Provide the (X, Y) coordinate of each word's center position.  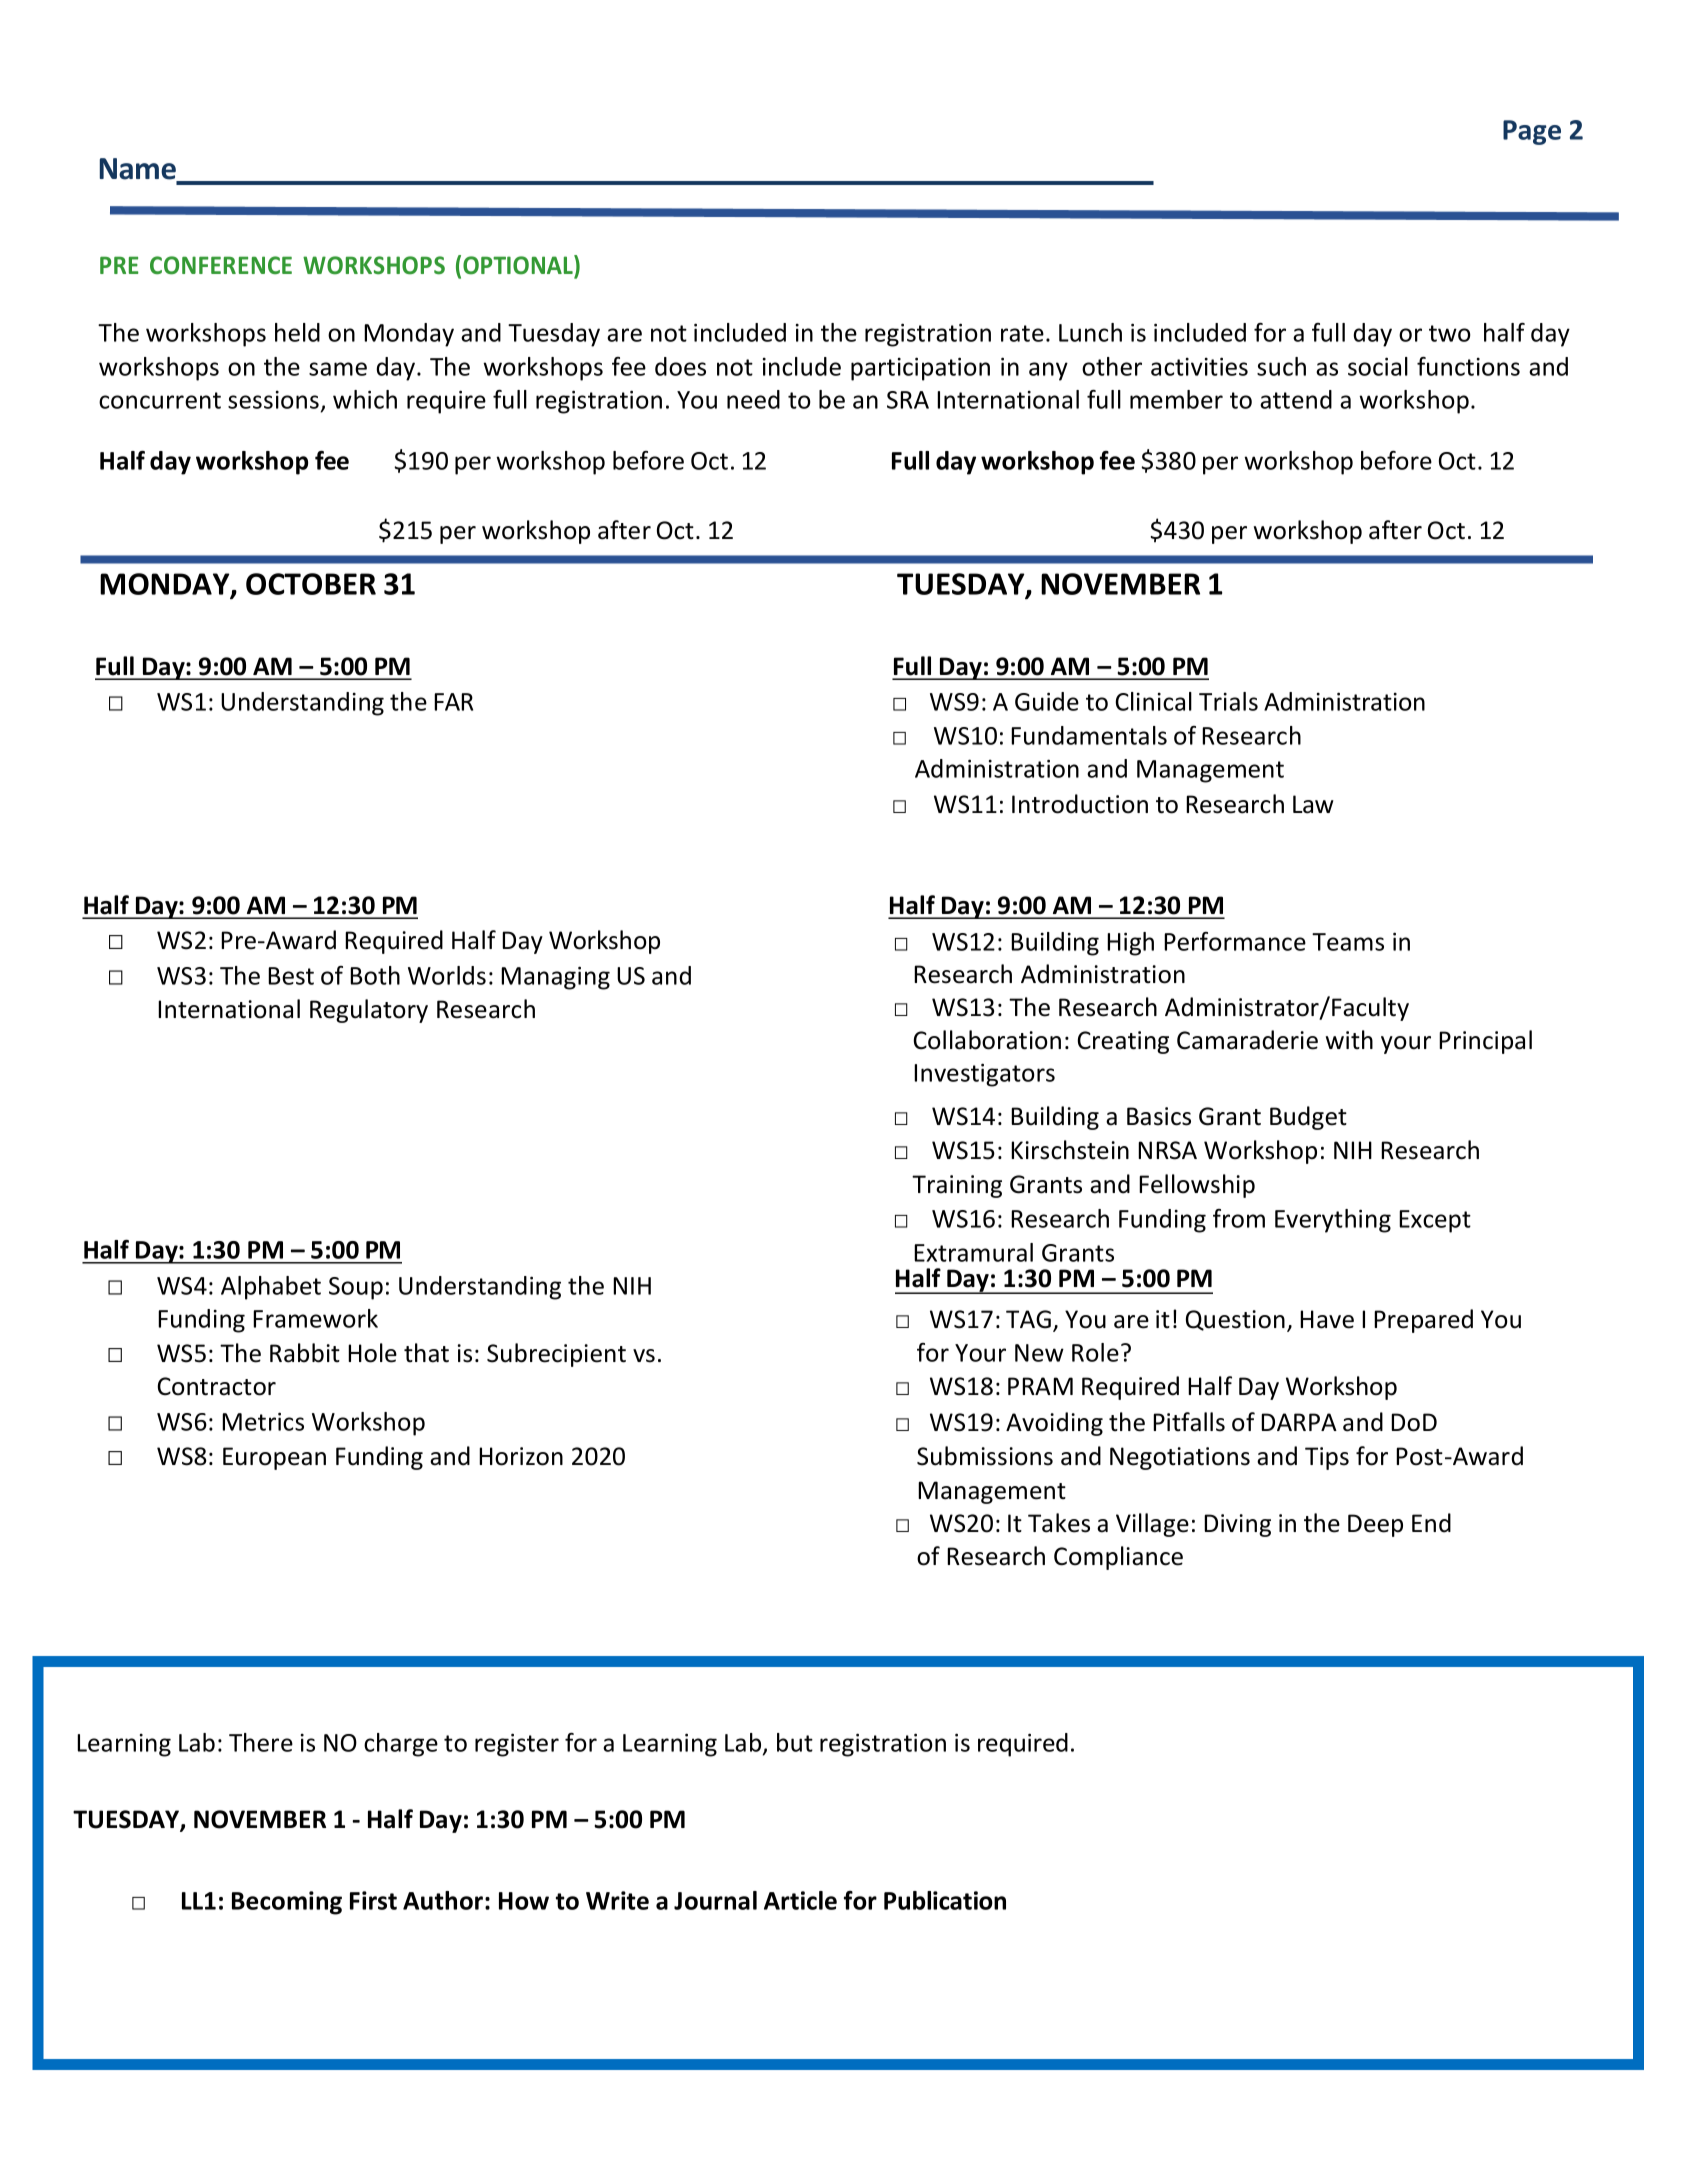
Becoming (287, 1903)
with (1349, 1040)
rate (1022, 333)
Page (1532, 132)
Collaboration (987, 1040)
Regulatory (369, 1011)
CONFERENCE (221, 265)
